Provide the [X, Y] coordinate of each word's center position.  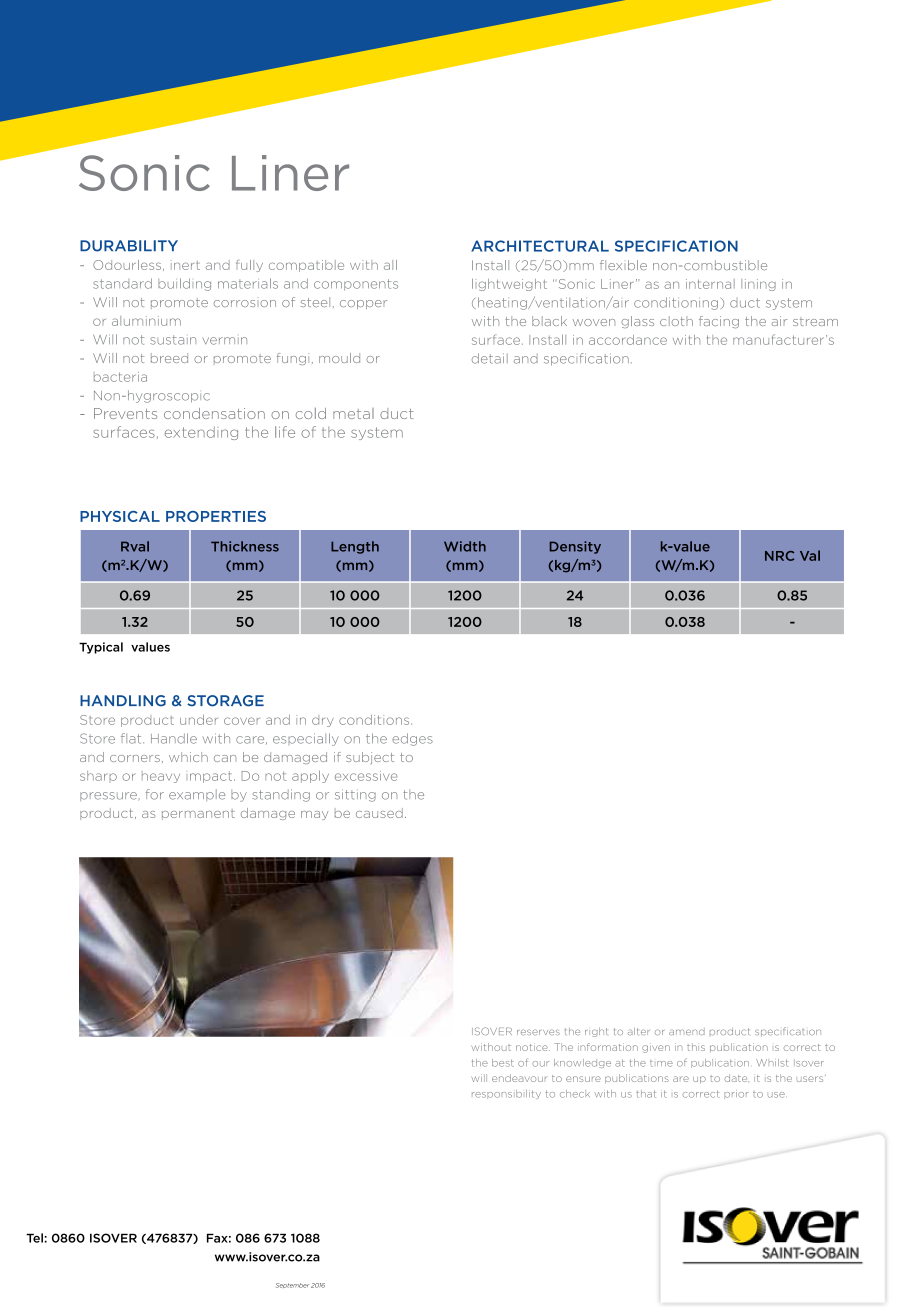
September [292, 1285]
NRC [779, 556]
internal [710, 284]
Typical [101, 648]
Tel [34, 1238]
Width [465, 546]
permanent [198, 814]
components [356, 285]
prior [736, 1095]
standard [122, 283]
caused [379, 813]
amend [687, 1031]
